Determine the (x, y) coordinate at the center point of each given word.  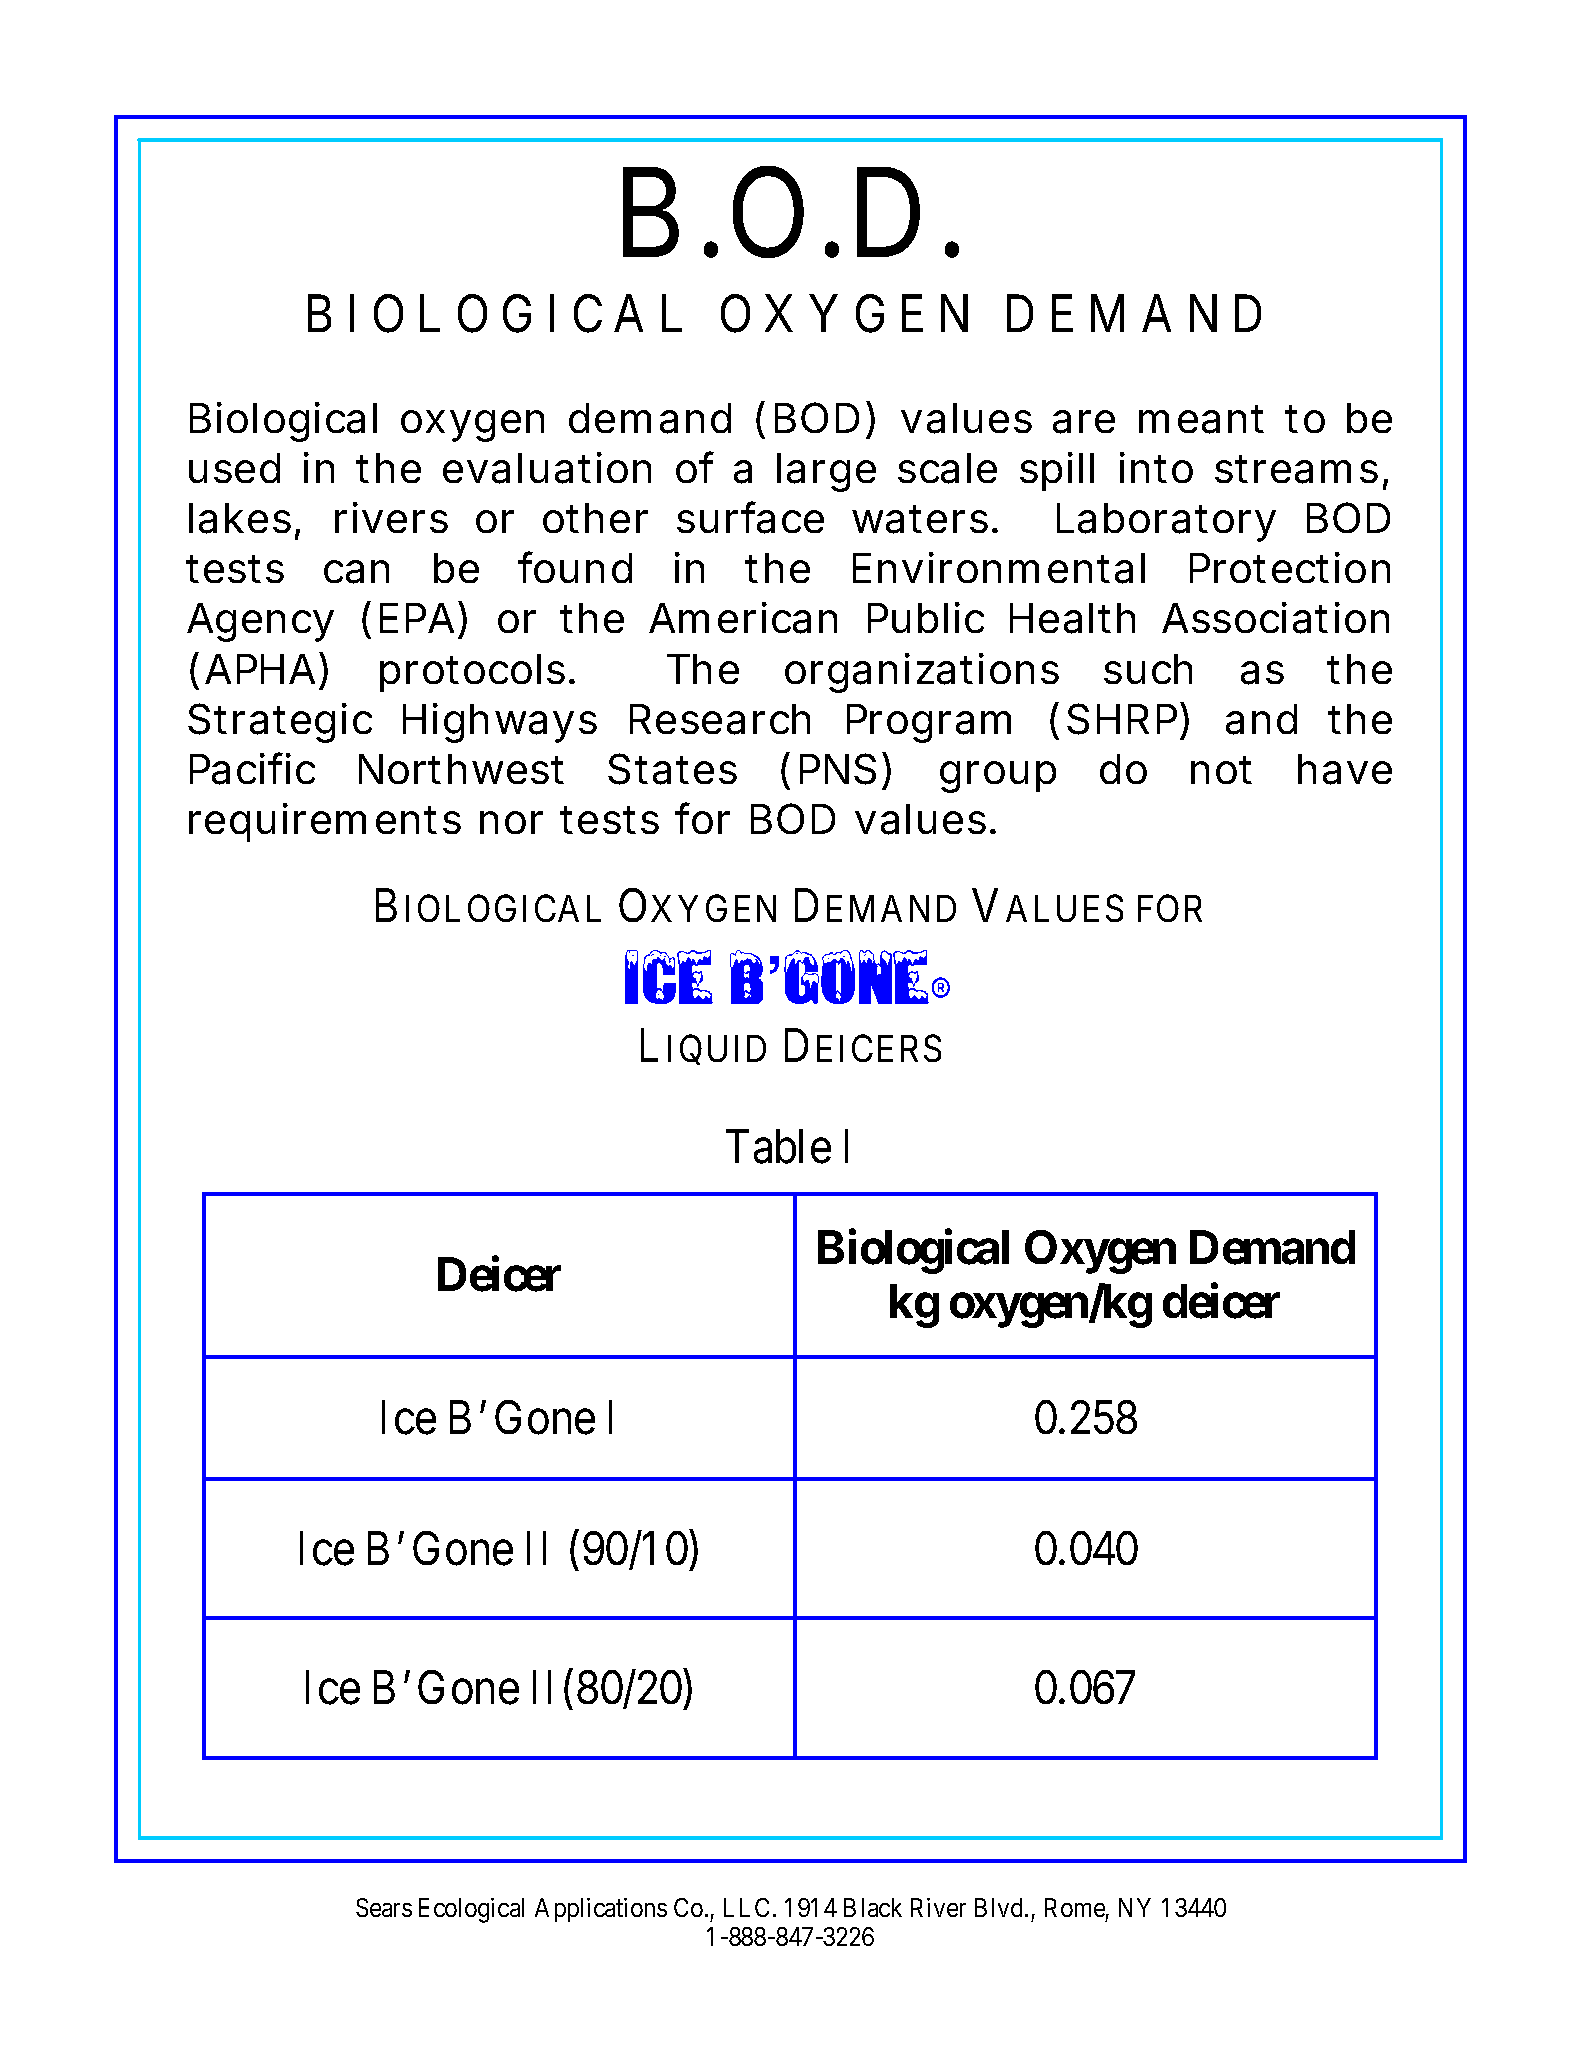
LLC (746, 1907)
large (826, 472)
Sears (384, 1907)
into (1156, 467)
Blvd (1000, 1907)
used (234, 468)
